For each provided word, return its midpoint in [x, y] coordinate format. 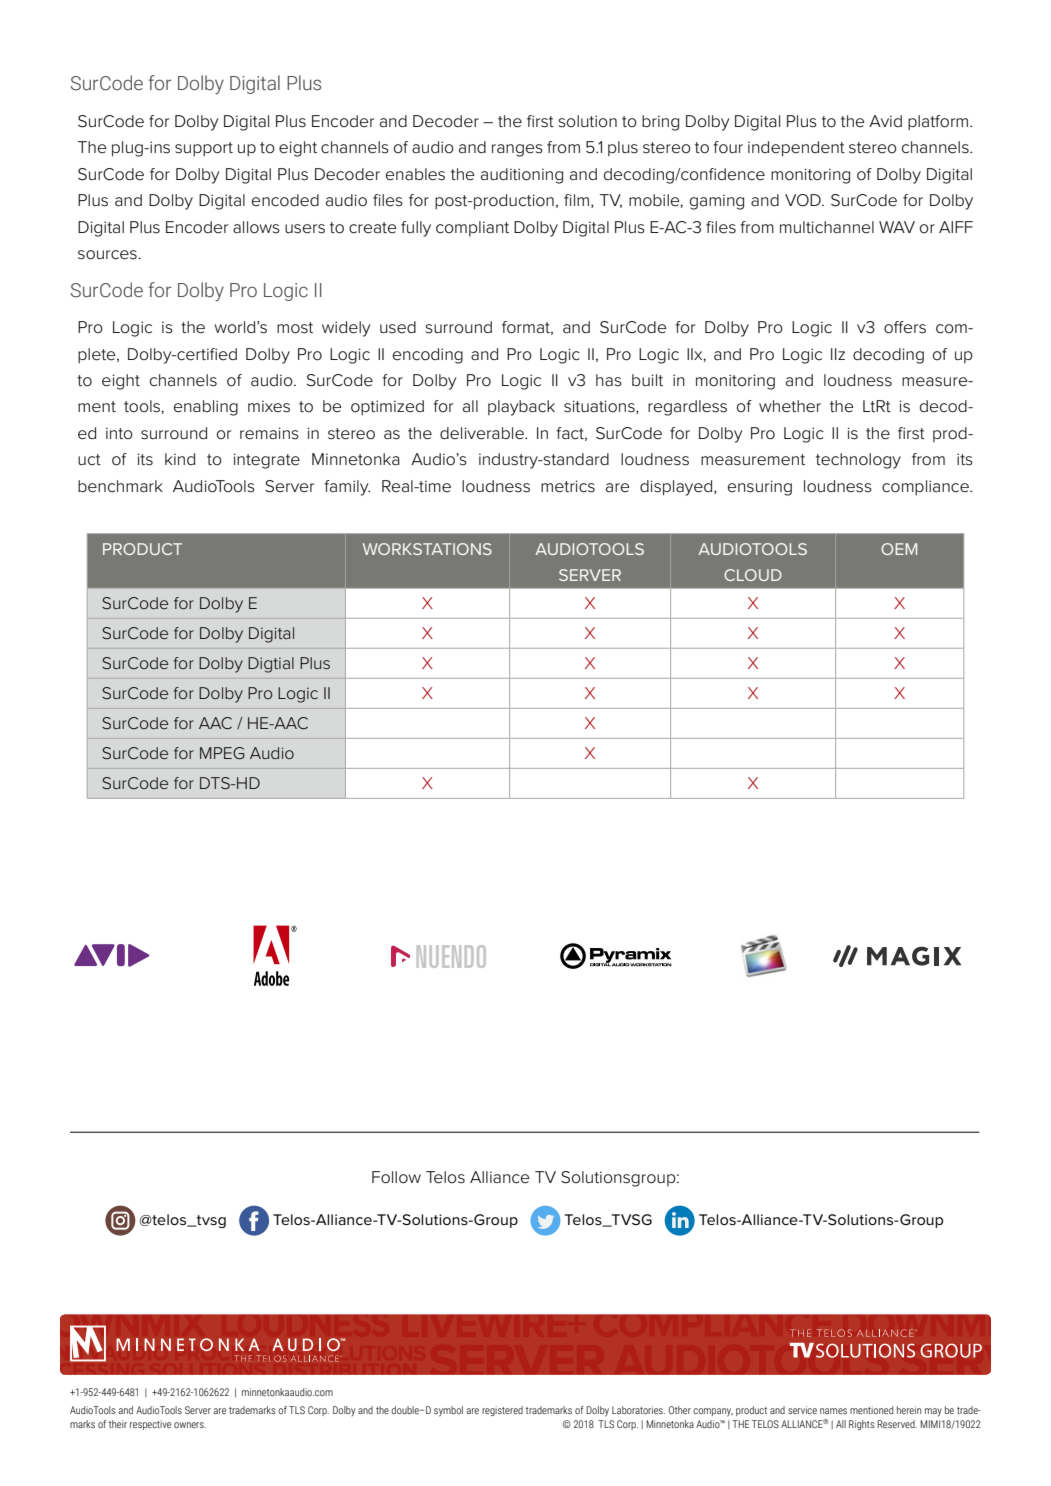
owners [190, 1425]
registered [502, 1411]
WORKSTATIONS [427, 549]
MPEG [222, 753]
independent [796, 149]
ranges [517, 150]
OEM [899, 549]
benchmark [120, 486]
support [204, 149]
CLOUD [753, 575]
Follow [396, 1177]
